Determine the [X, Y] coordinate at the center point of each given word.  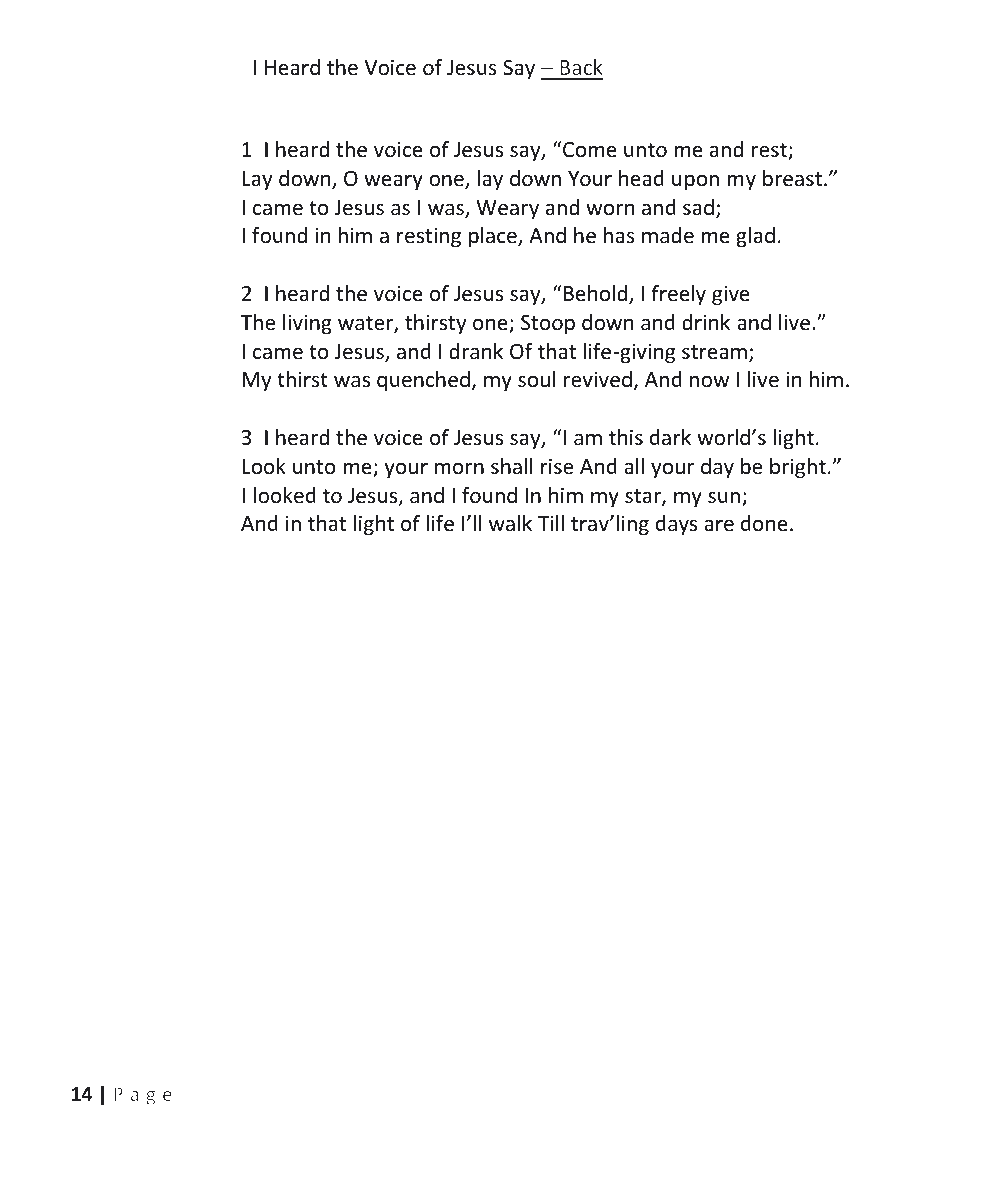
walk [510, 523]
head [641, 178]
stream [714, 352]
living [307, 324]
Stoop [548, 324]
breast [792, 178]
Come [590, 149]
